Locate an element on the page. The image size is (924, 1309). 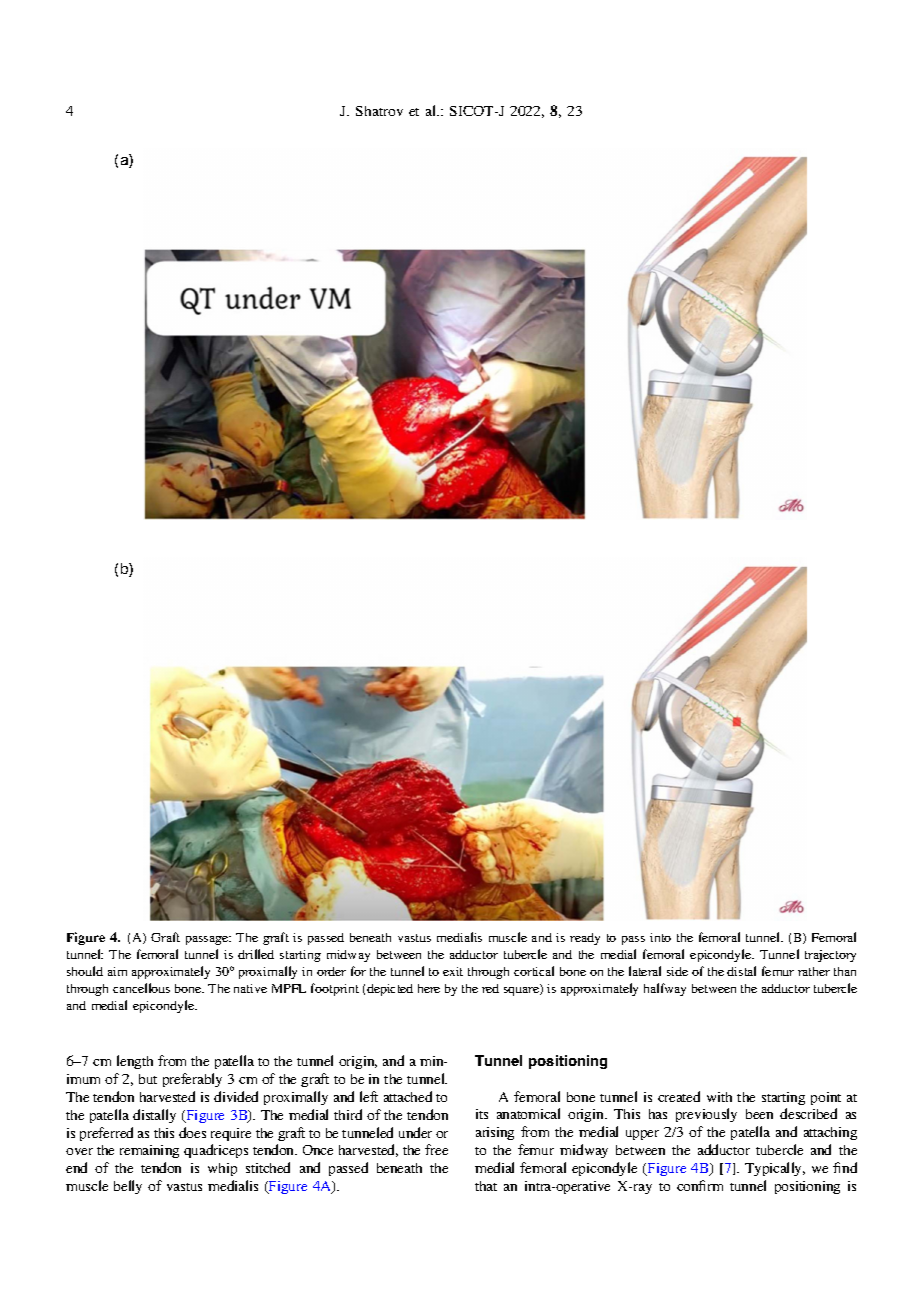
with is located at coordinates (719, 1097).
